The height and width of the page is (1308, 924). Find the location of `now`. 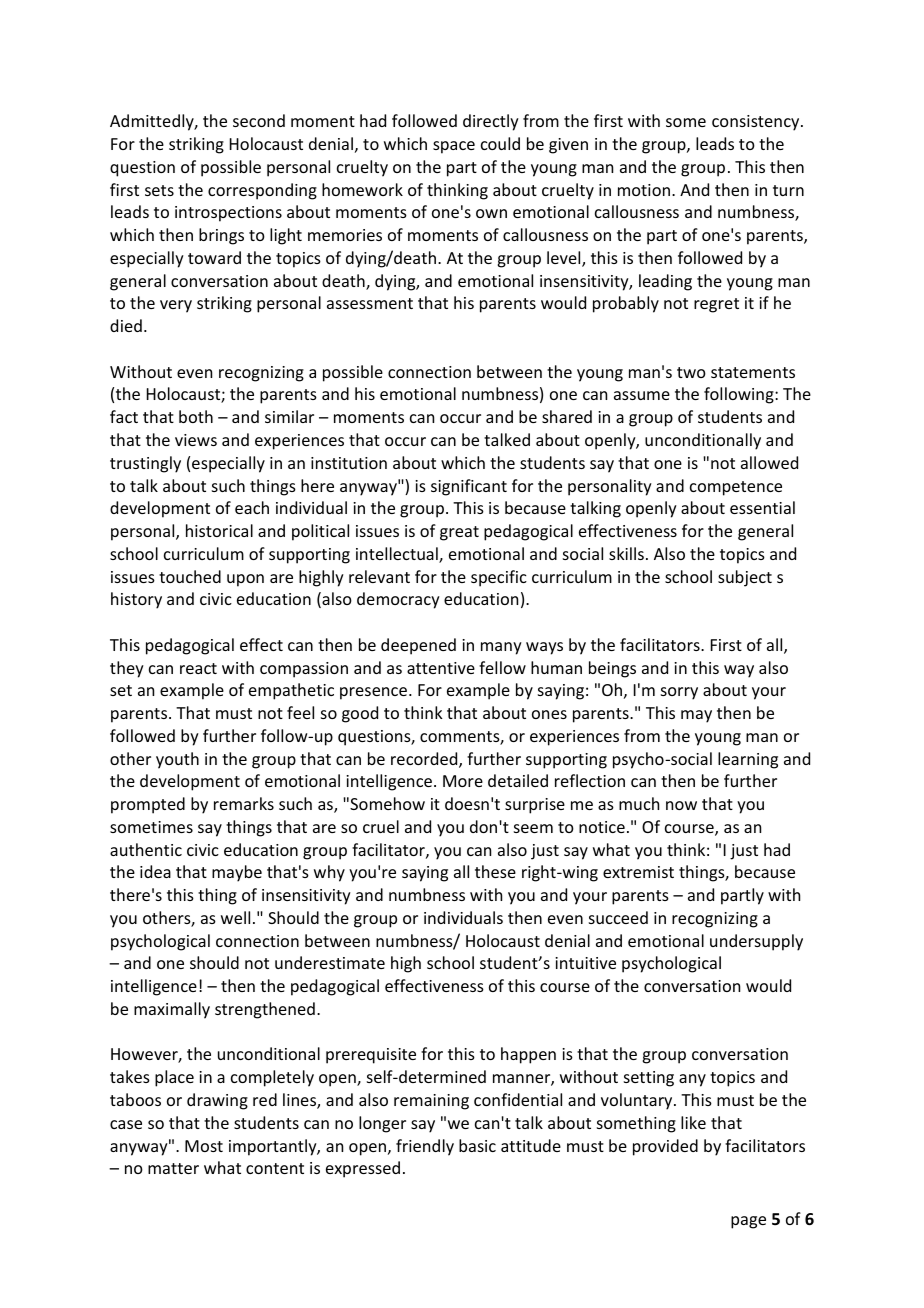

now is located at coordinates (681, 805).
